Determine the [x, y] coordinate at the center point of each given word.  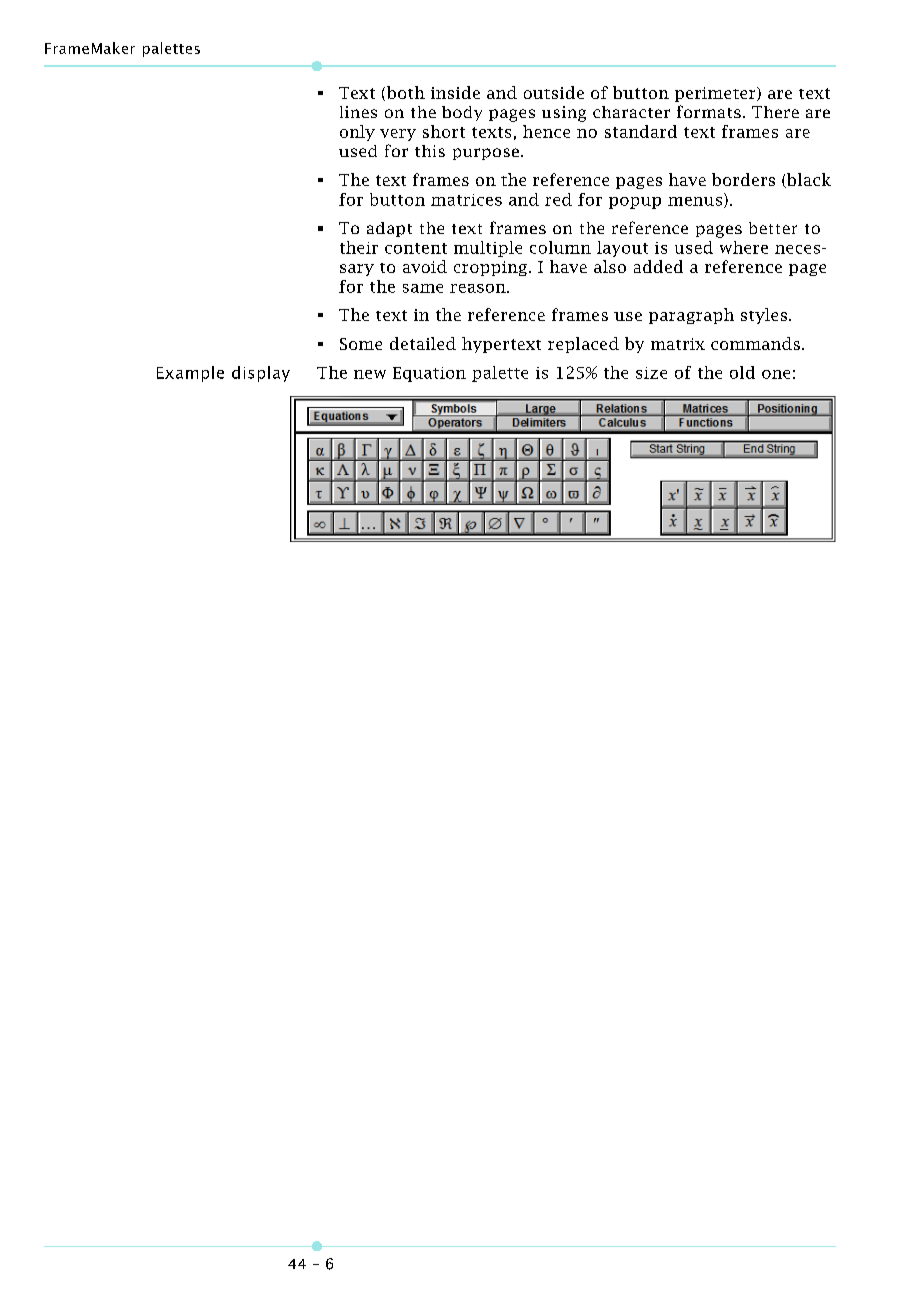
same [423, 288]
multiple [488, 249]
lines [358, 112]
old [742, 372]
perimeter [716, 94]
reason [479, 288]
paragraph [691, 316]
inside [455, 92]
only [357, 133]
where [744, 247]
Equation [429, 374]
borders [743, 179]
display [261, 374]
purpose [486, 154]
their [359, 247]
